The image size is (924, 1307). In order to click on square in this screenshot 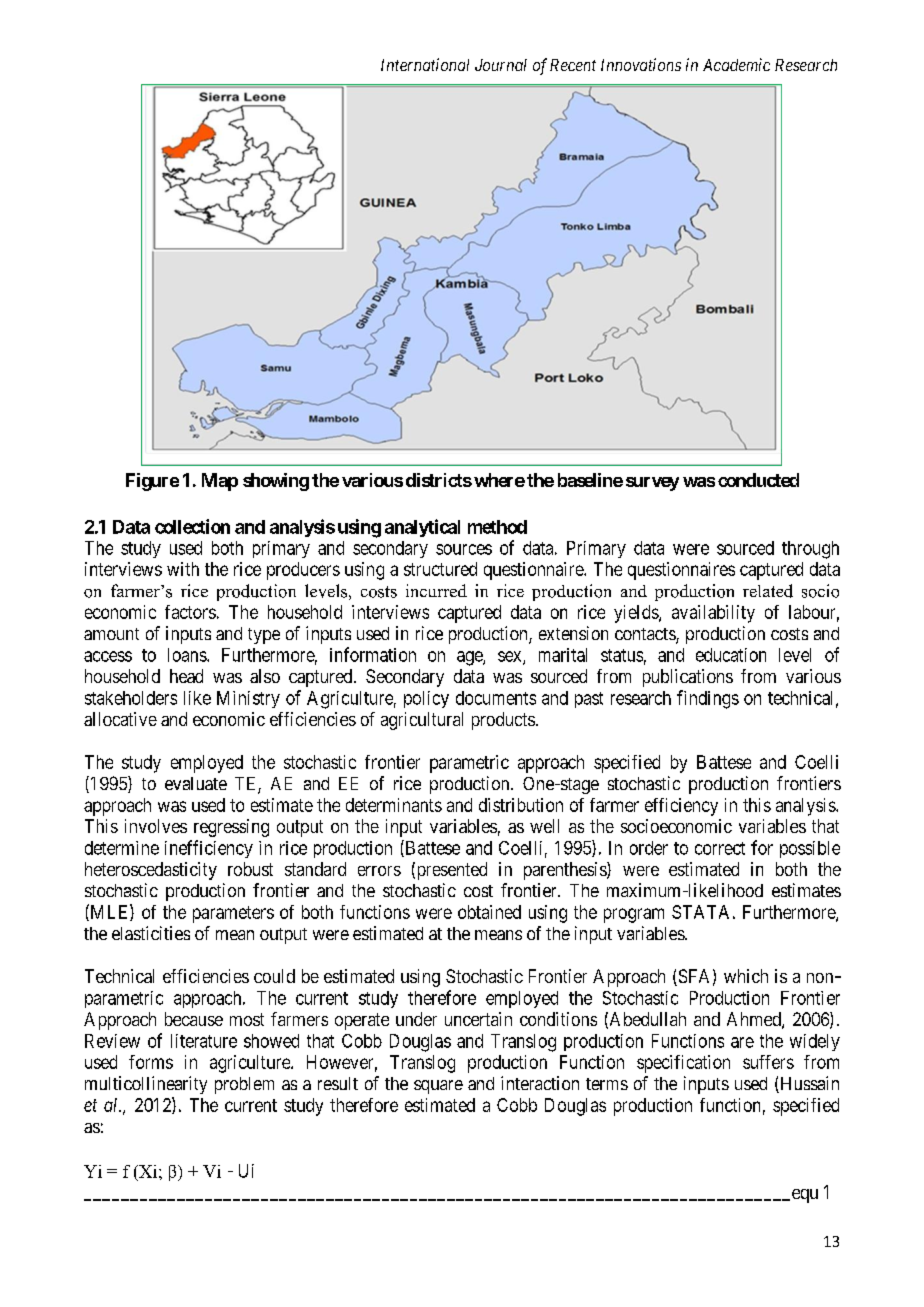, I will do `click(438, 1087)`.
